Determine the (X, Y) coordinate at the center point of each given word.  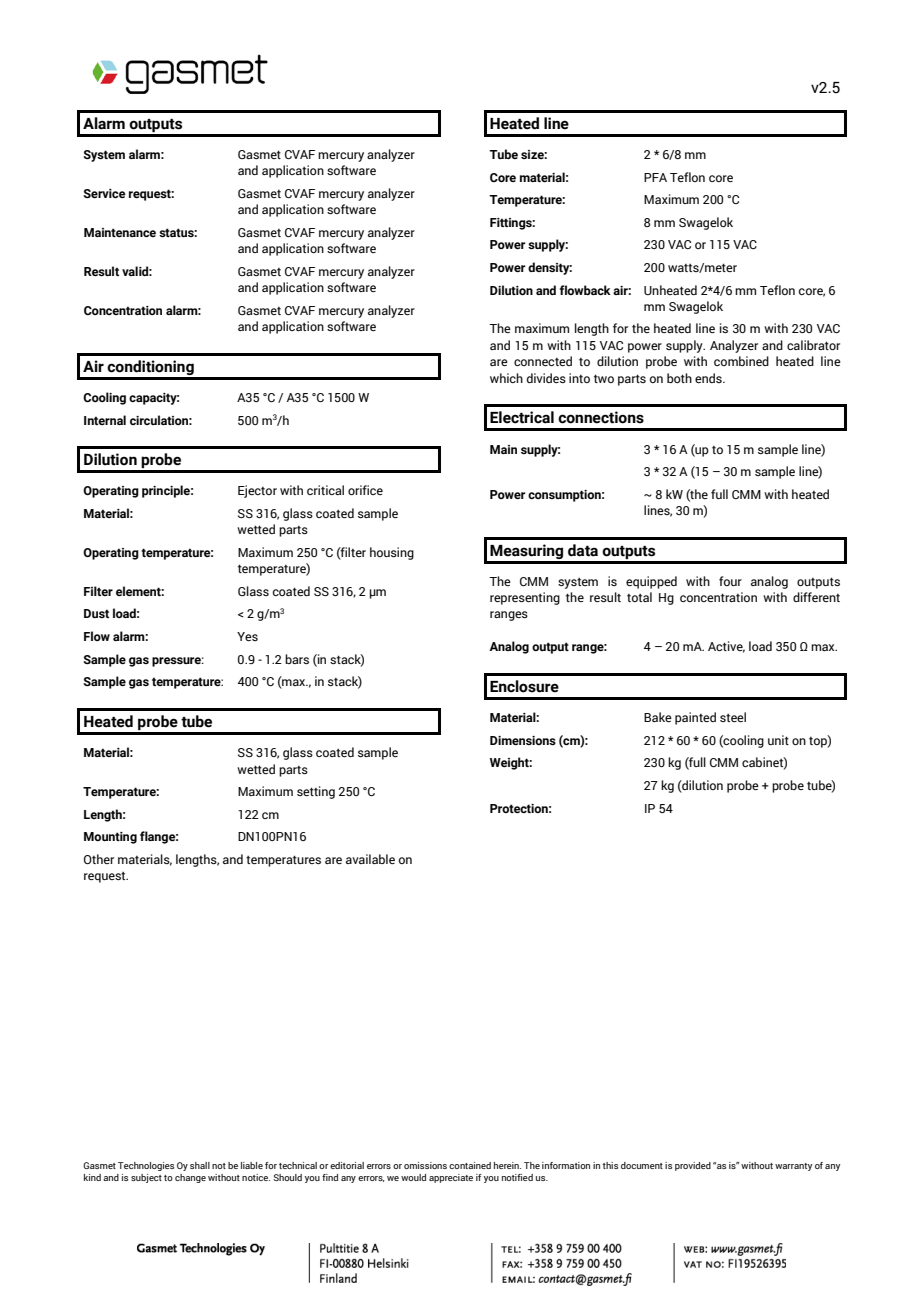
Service (104, 193)
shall (200, 1165)
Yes (247, 636)
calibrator (813, 345)
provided (693, 1166)
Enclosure (524, 686)
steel (733, 717)
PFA (655, 177)
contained (470, 1165)
